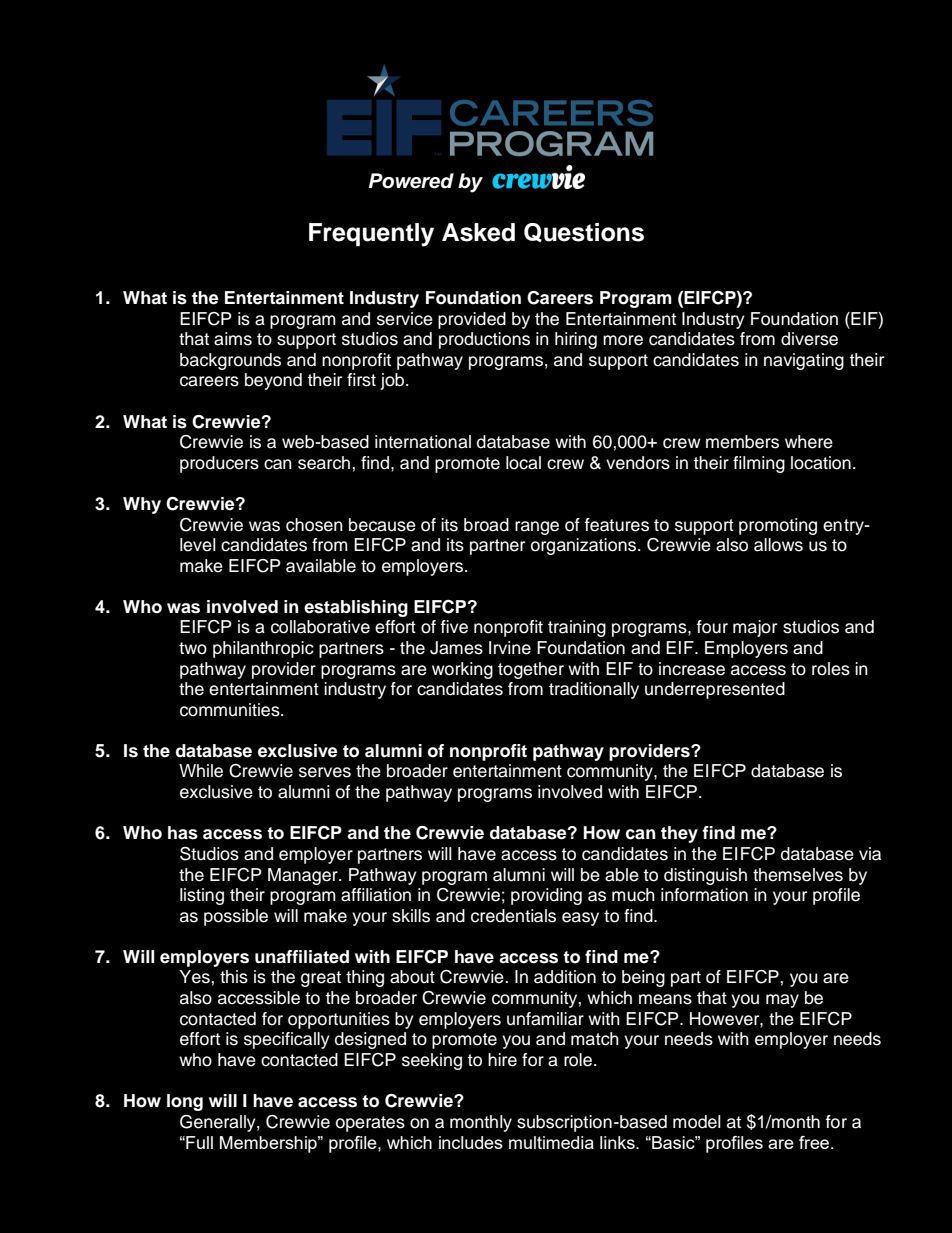 Image resolution: width=952 pixels, height=1233 pixels. What do you see at coordinates (755, 628) in the screenshot?
I see `major` at bounding box center [755, 628].
